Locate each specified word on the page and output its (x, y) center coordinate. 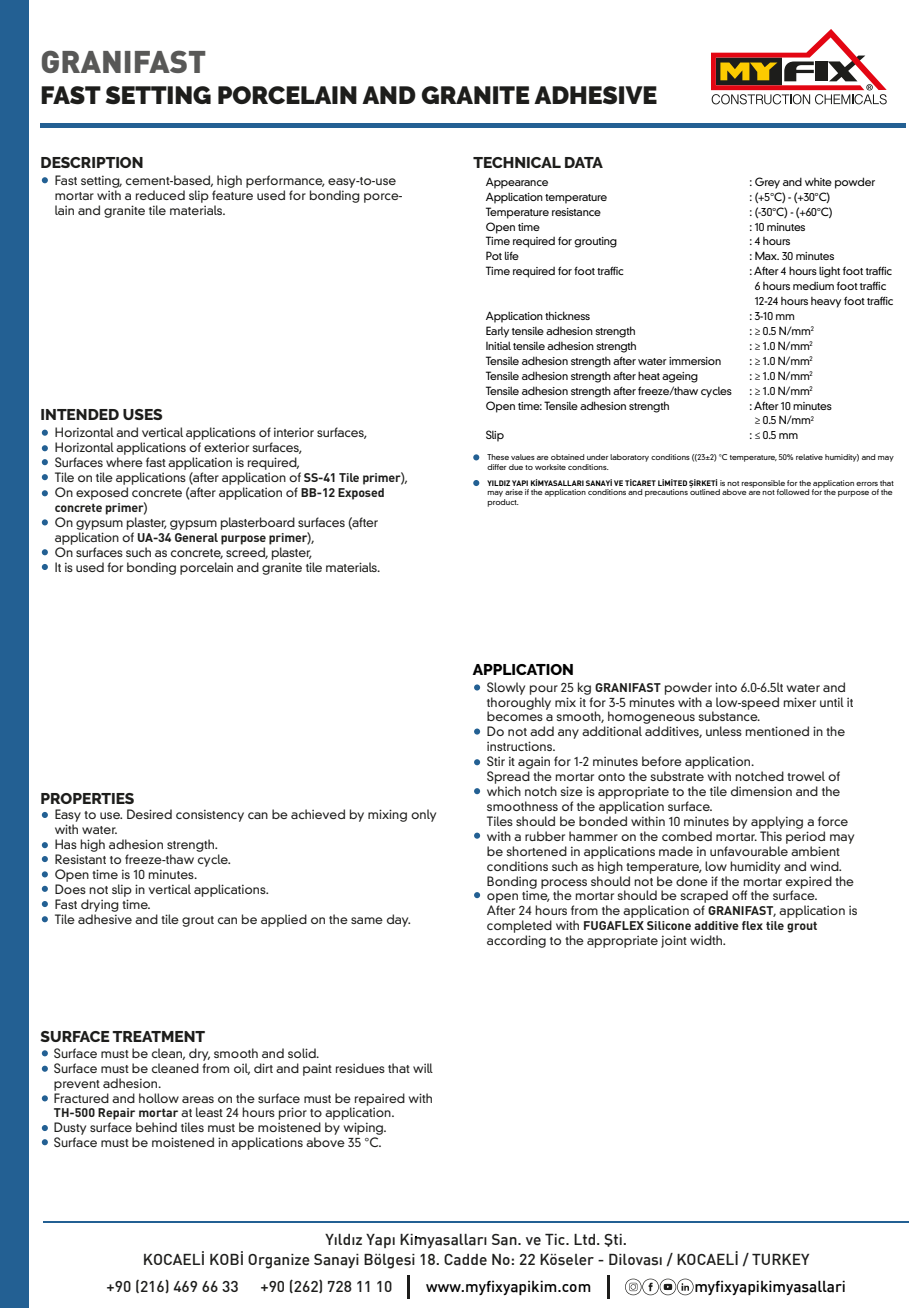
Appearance (517, 183)
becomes (515, 716)
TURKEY (780, 1259)
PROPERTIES (87, 798)
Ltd (584, 1239)
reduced (160, 195)
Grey (767, 183)
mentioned (777, 731)
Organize (279, 1261)
